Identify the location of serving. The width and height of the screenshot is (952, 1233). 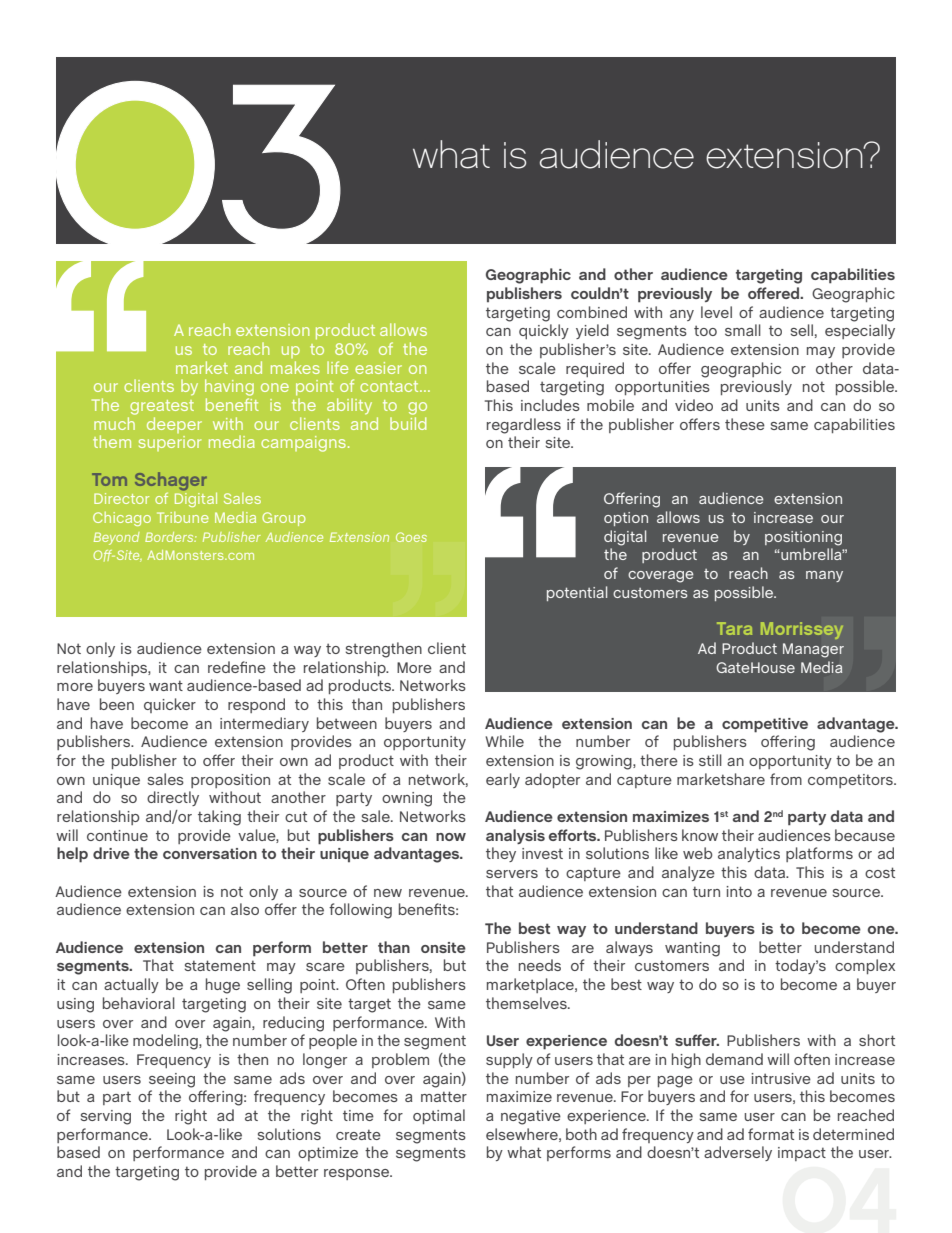
(106, 1117).
